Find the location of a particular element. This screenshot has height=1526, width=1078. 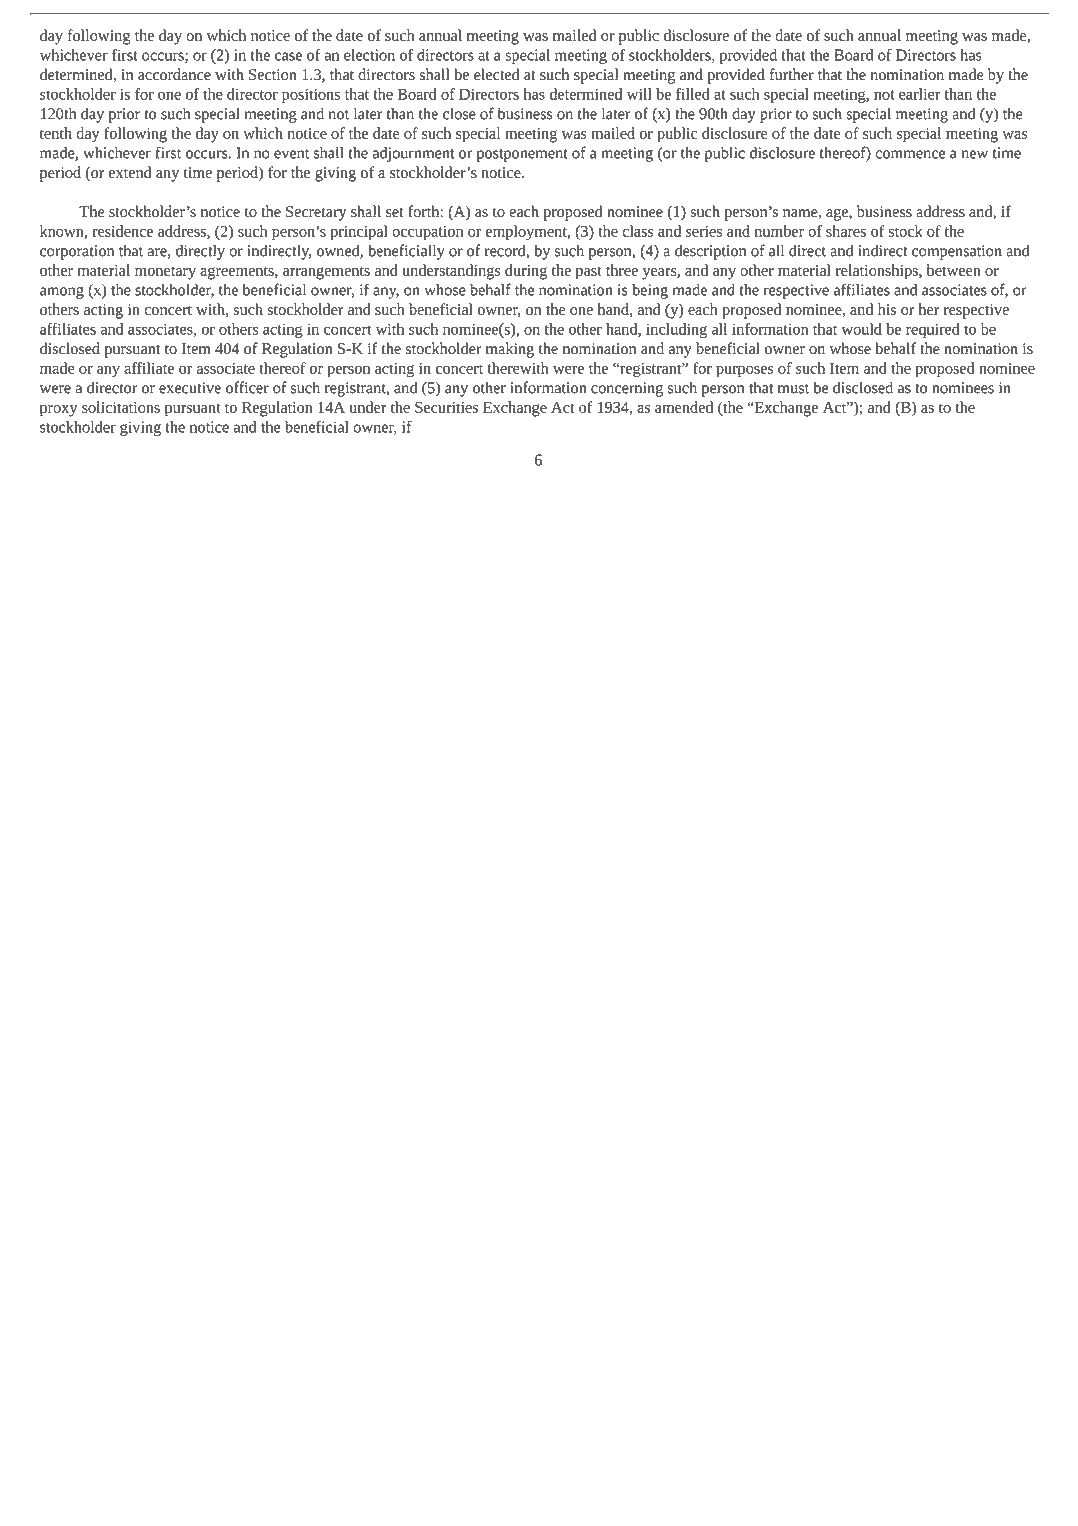

Securities is located at coordinates (446, 407).
